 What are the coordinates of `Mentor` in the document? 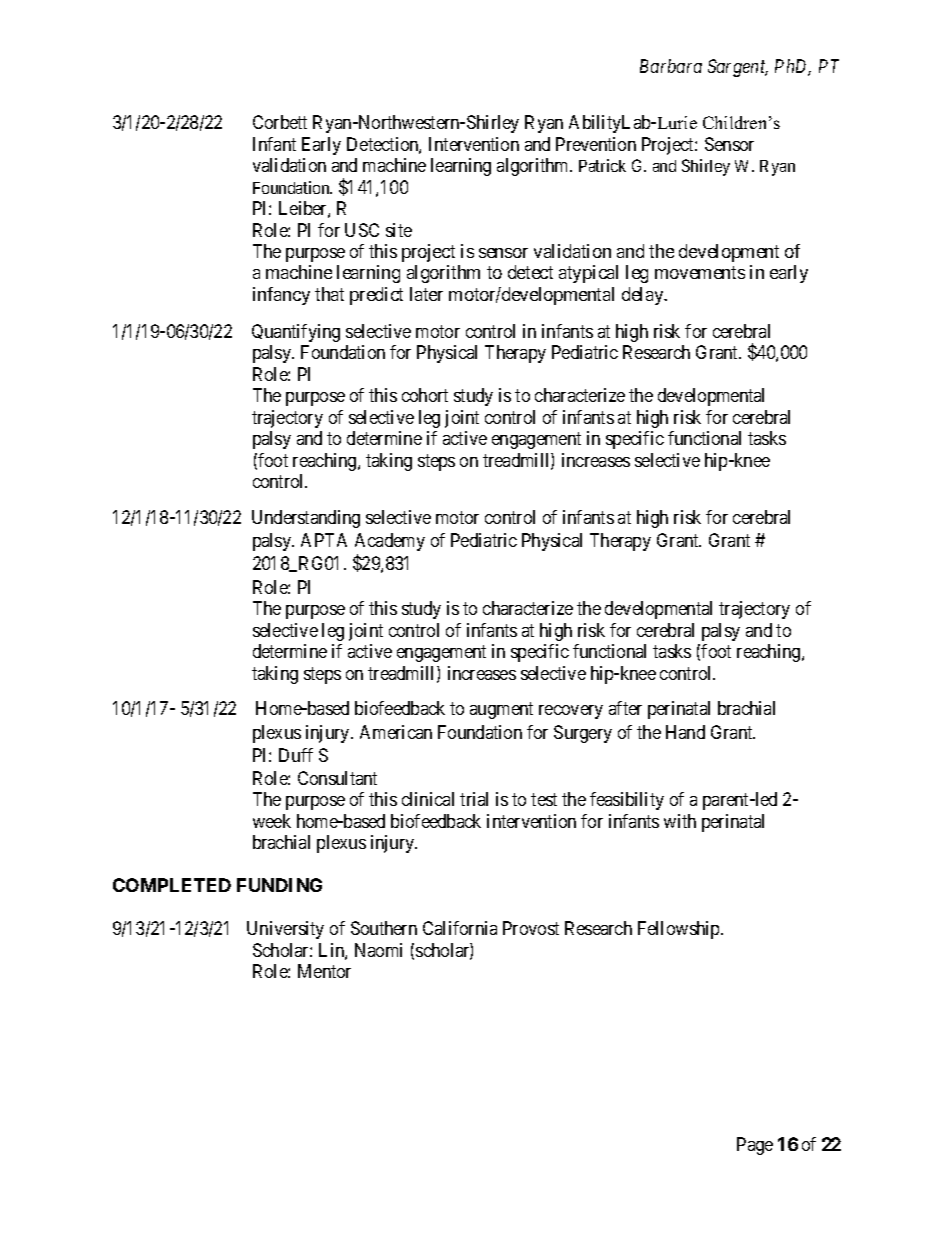 It's located at (324, 971).
